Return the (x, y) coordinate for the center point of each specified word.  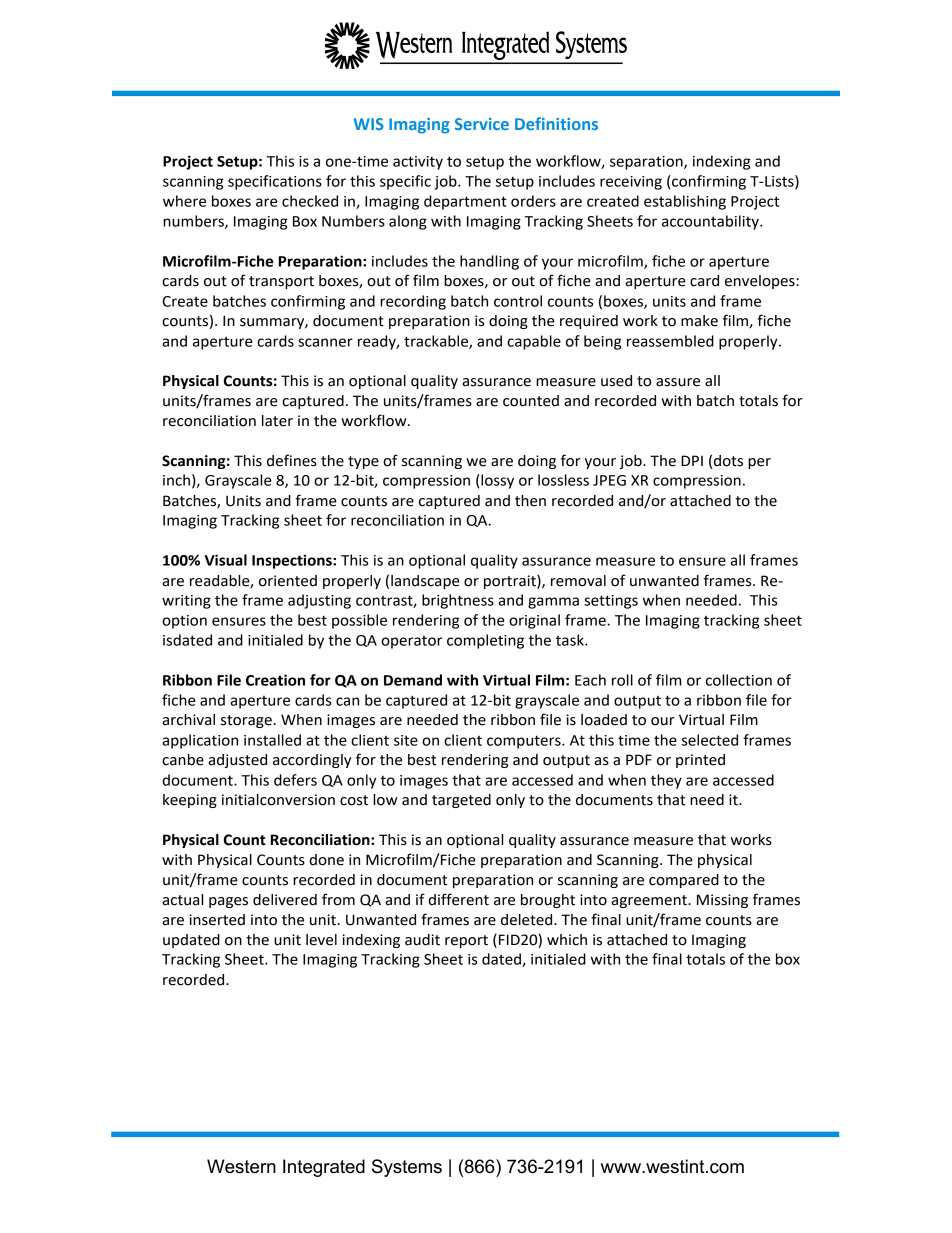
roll (622, 680)
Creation (275, 680)
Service (482, 124)
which (567, 940)
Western (241, 1166)
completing (485, 641)
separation (647, 163)
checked (310, 201)
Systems (407, 1168)
